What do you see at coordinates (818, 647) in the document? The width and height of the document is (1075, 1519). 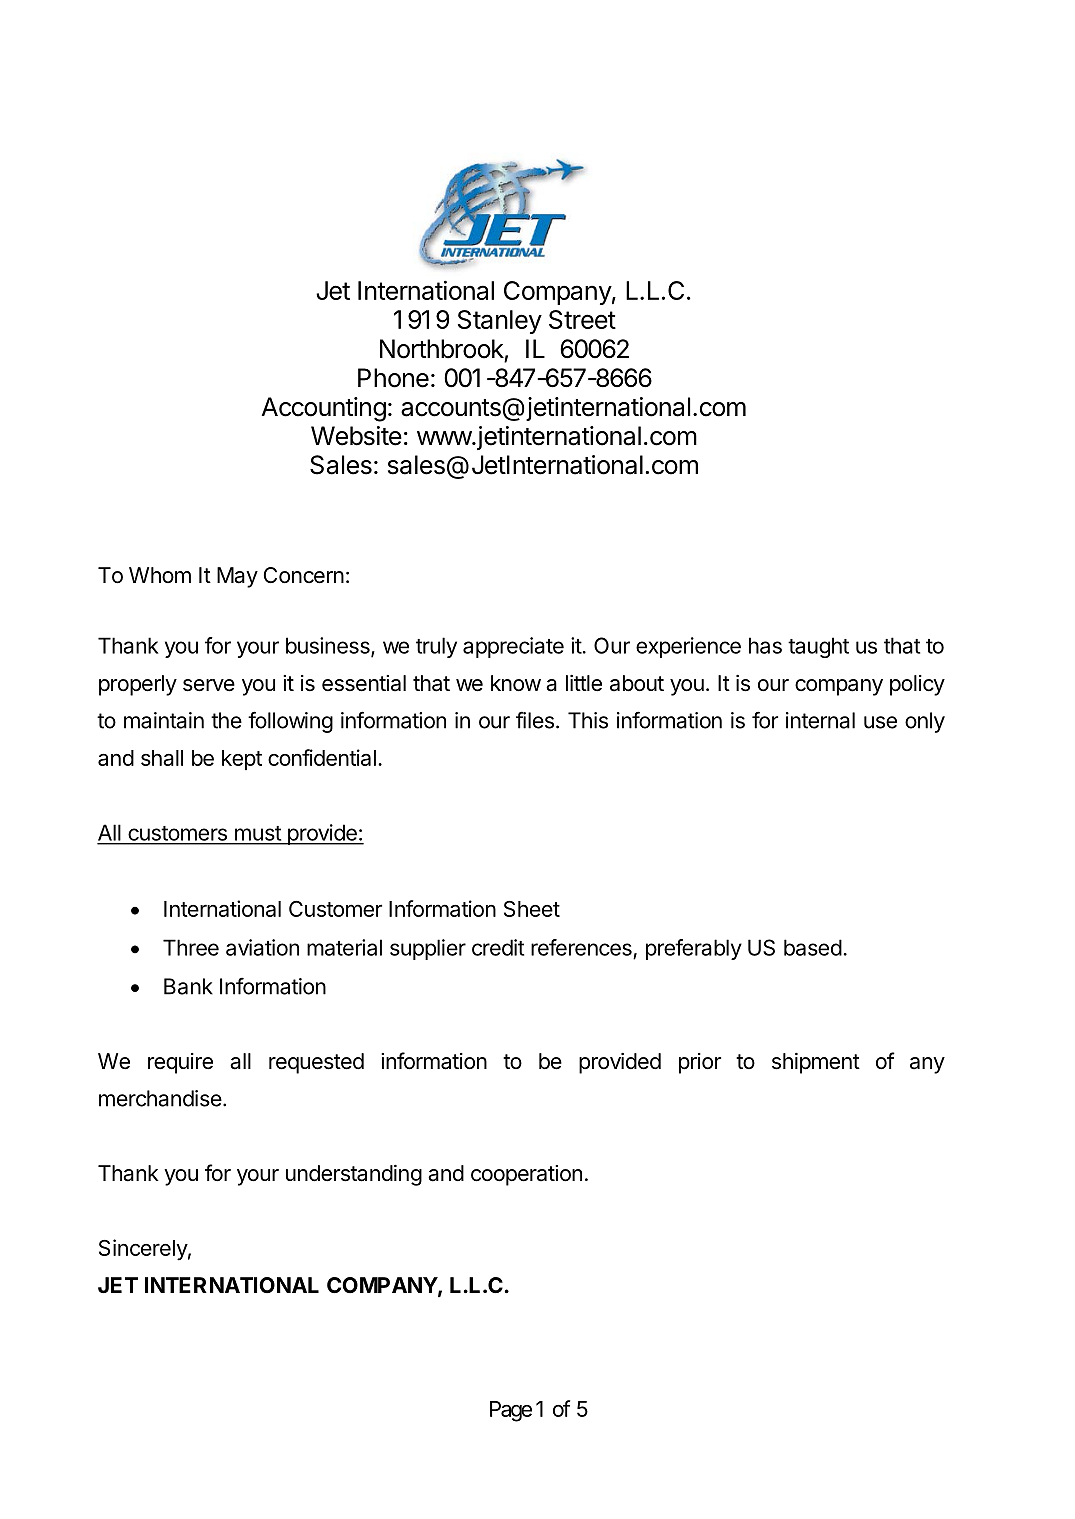 I see `taught` at bounding box center [818, 647].
